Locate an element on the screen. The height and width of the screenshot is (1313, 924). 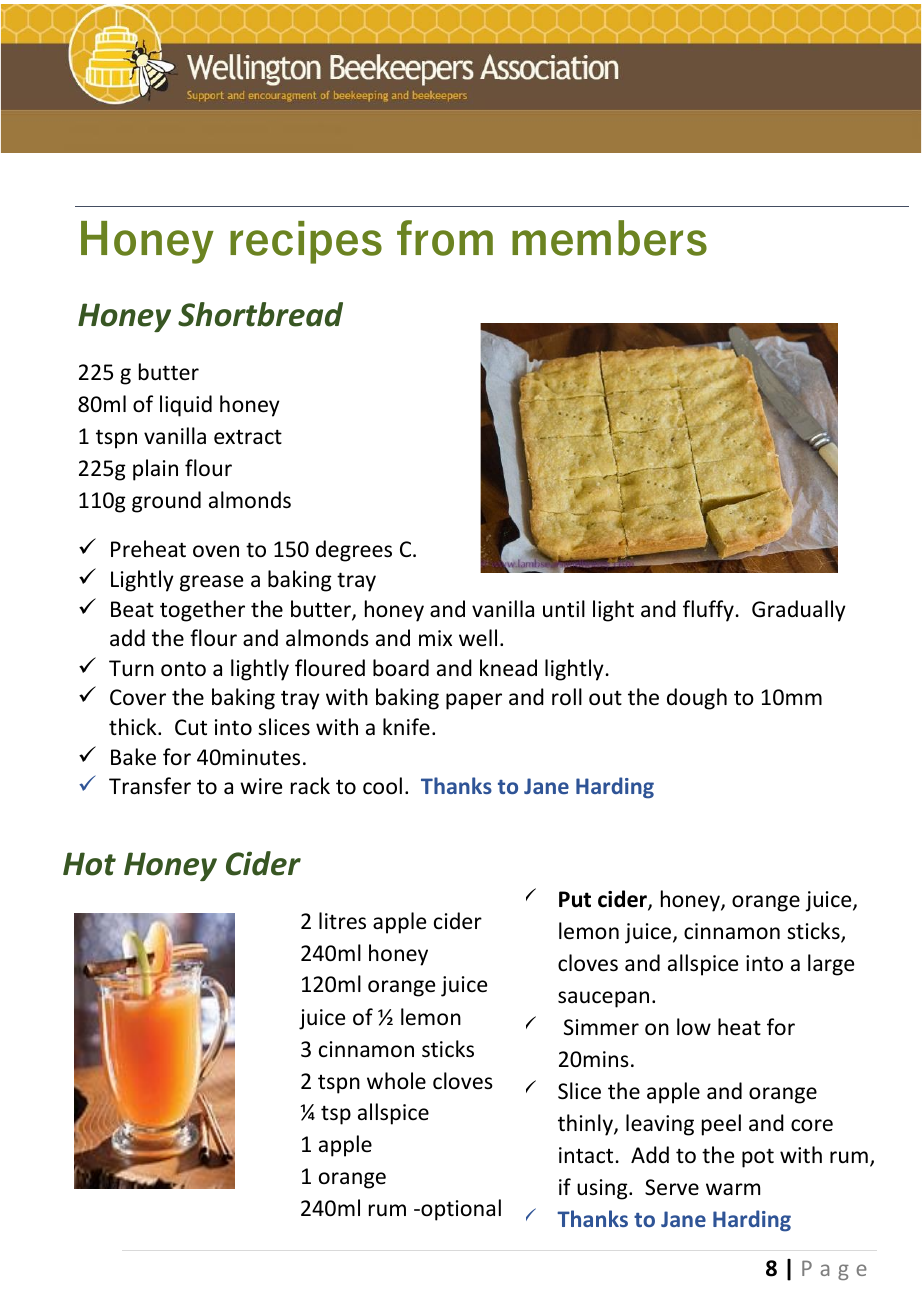
recipes is located at coordinates (306, 242).
